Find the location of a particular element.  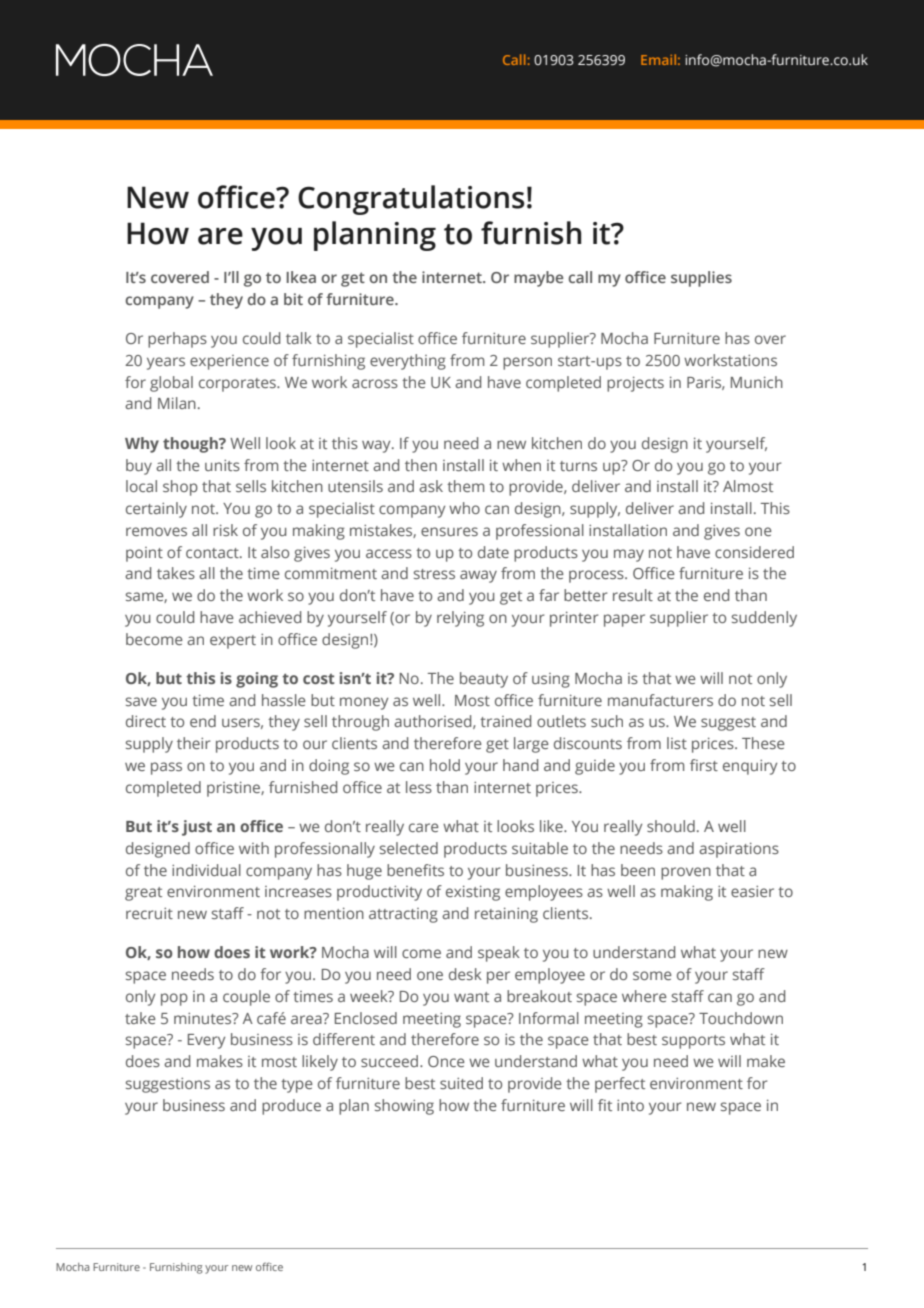

relying is located at coordinates (460, 619).
